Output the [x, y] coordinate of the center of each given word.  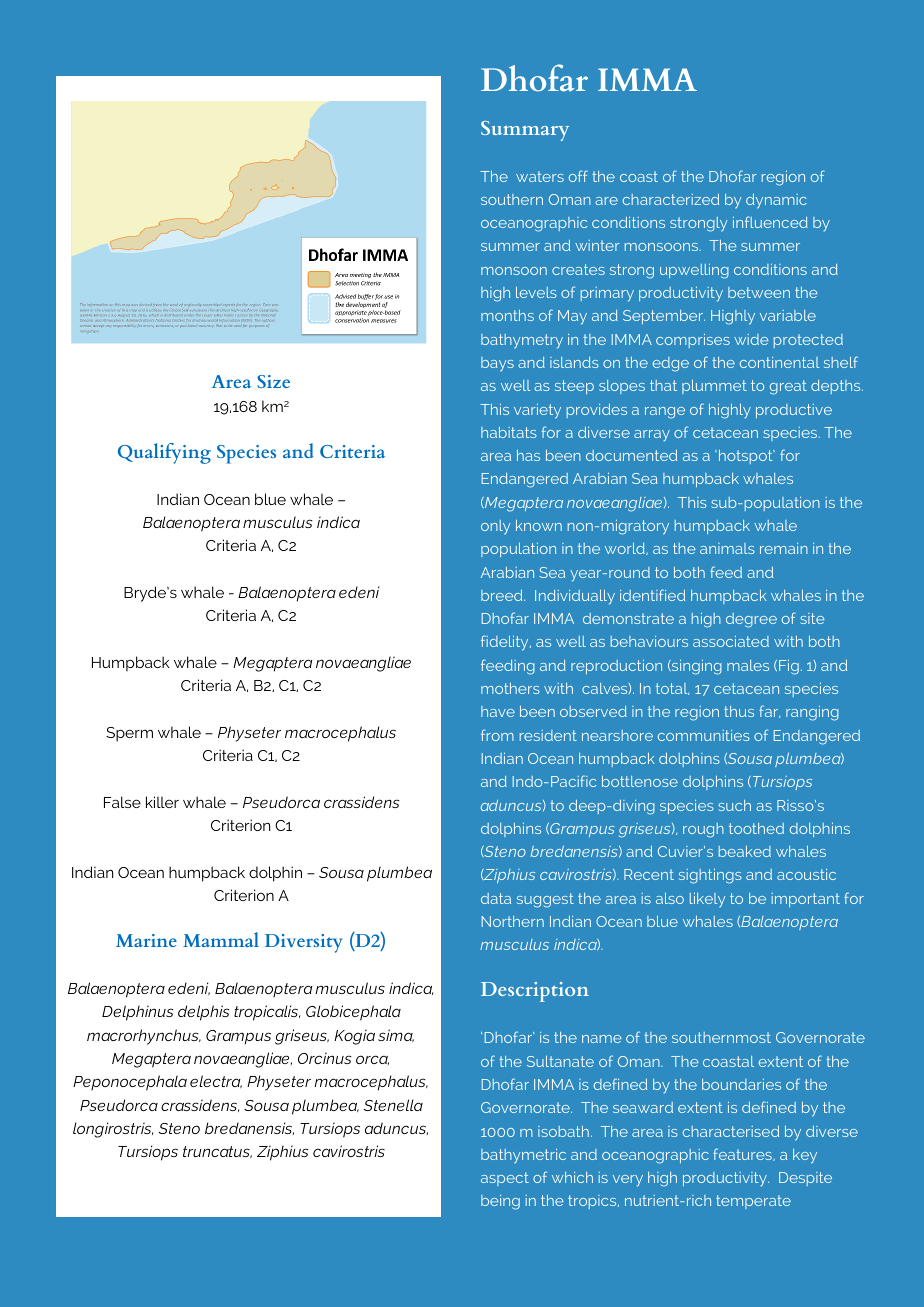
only [495, 527]
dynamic [776, 201]
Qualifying [164, 453]
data [496, 898]
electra [216, 1081]
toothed [756, 828]
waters [540, 176]
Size [273, 381]
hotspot [745, 457]
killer [162, 802]
